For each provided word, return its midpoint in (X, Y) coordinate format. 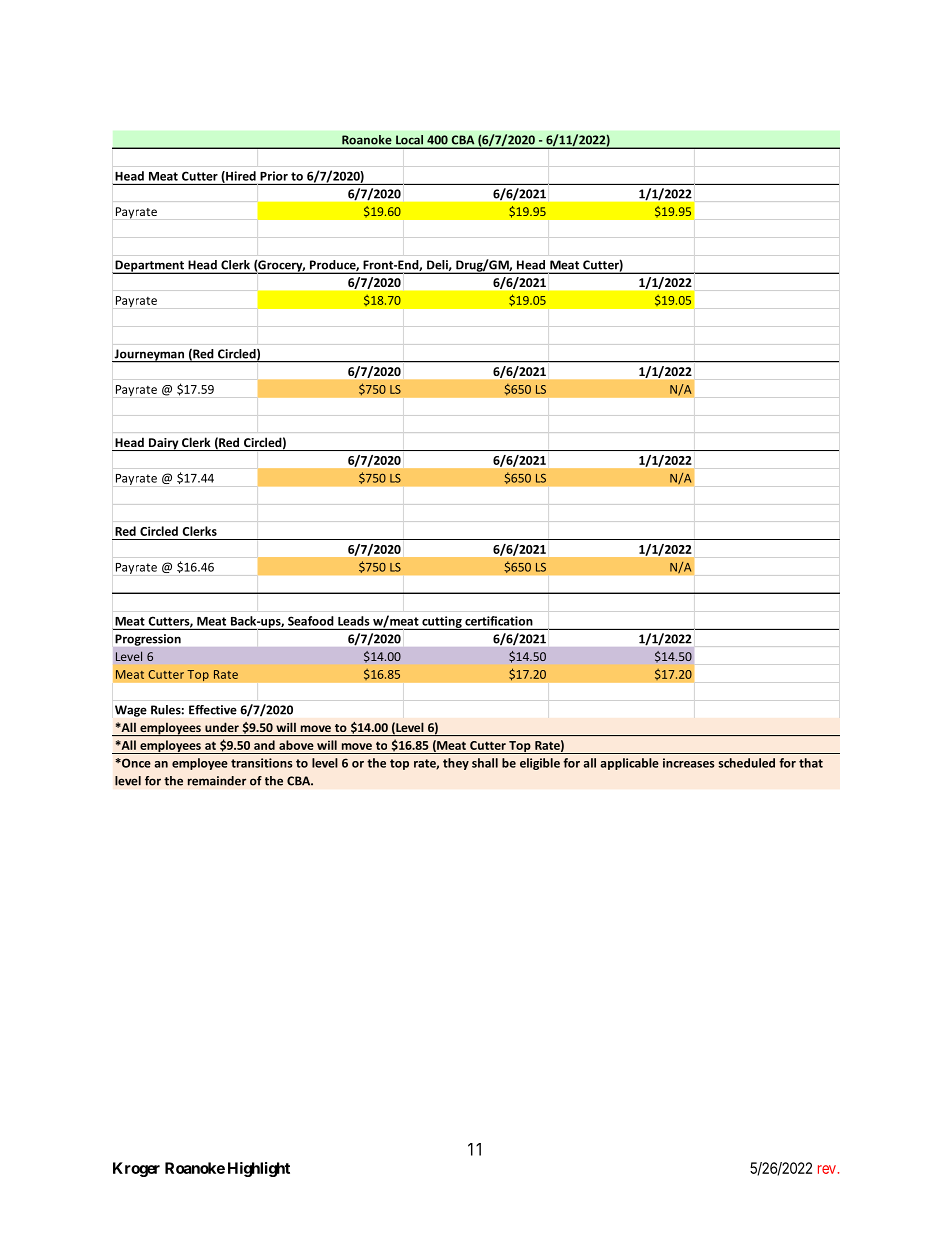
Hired (240, 177)
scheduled (746, 763)
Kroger (136, 1169)
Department (149, 267)
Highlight (259, 1169)
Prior (274, 176)
